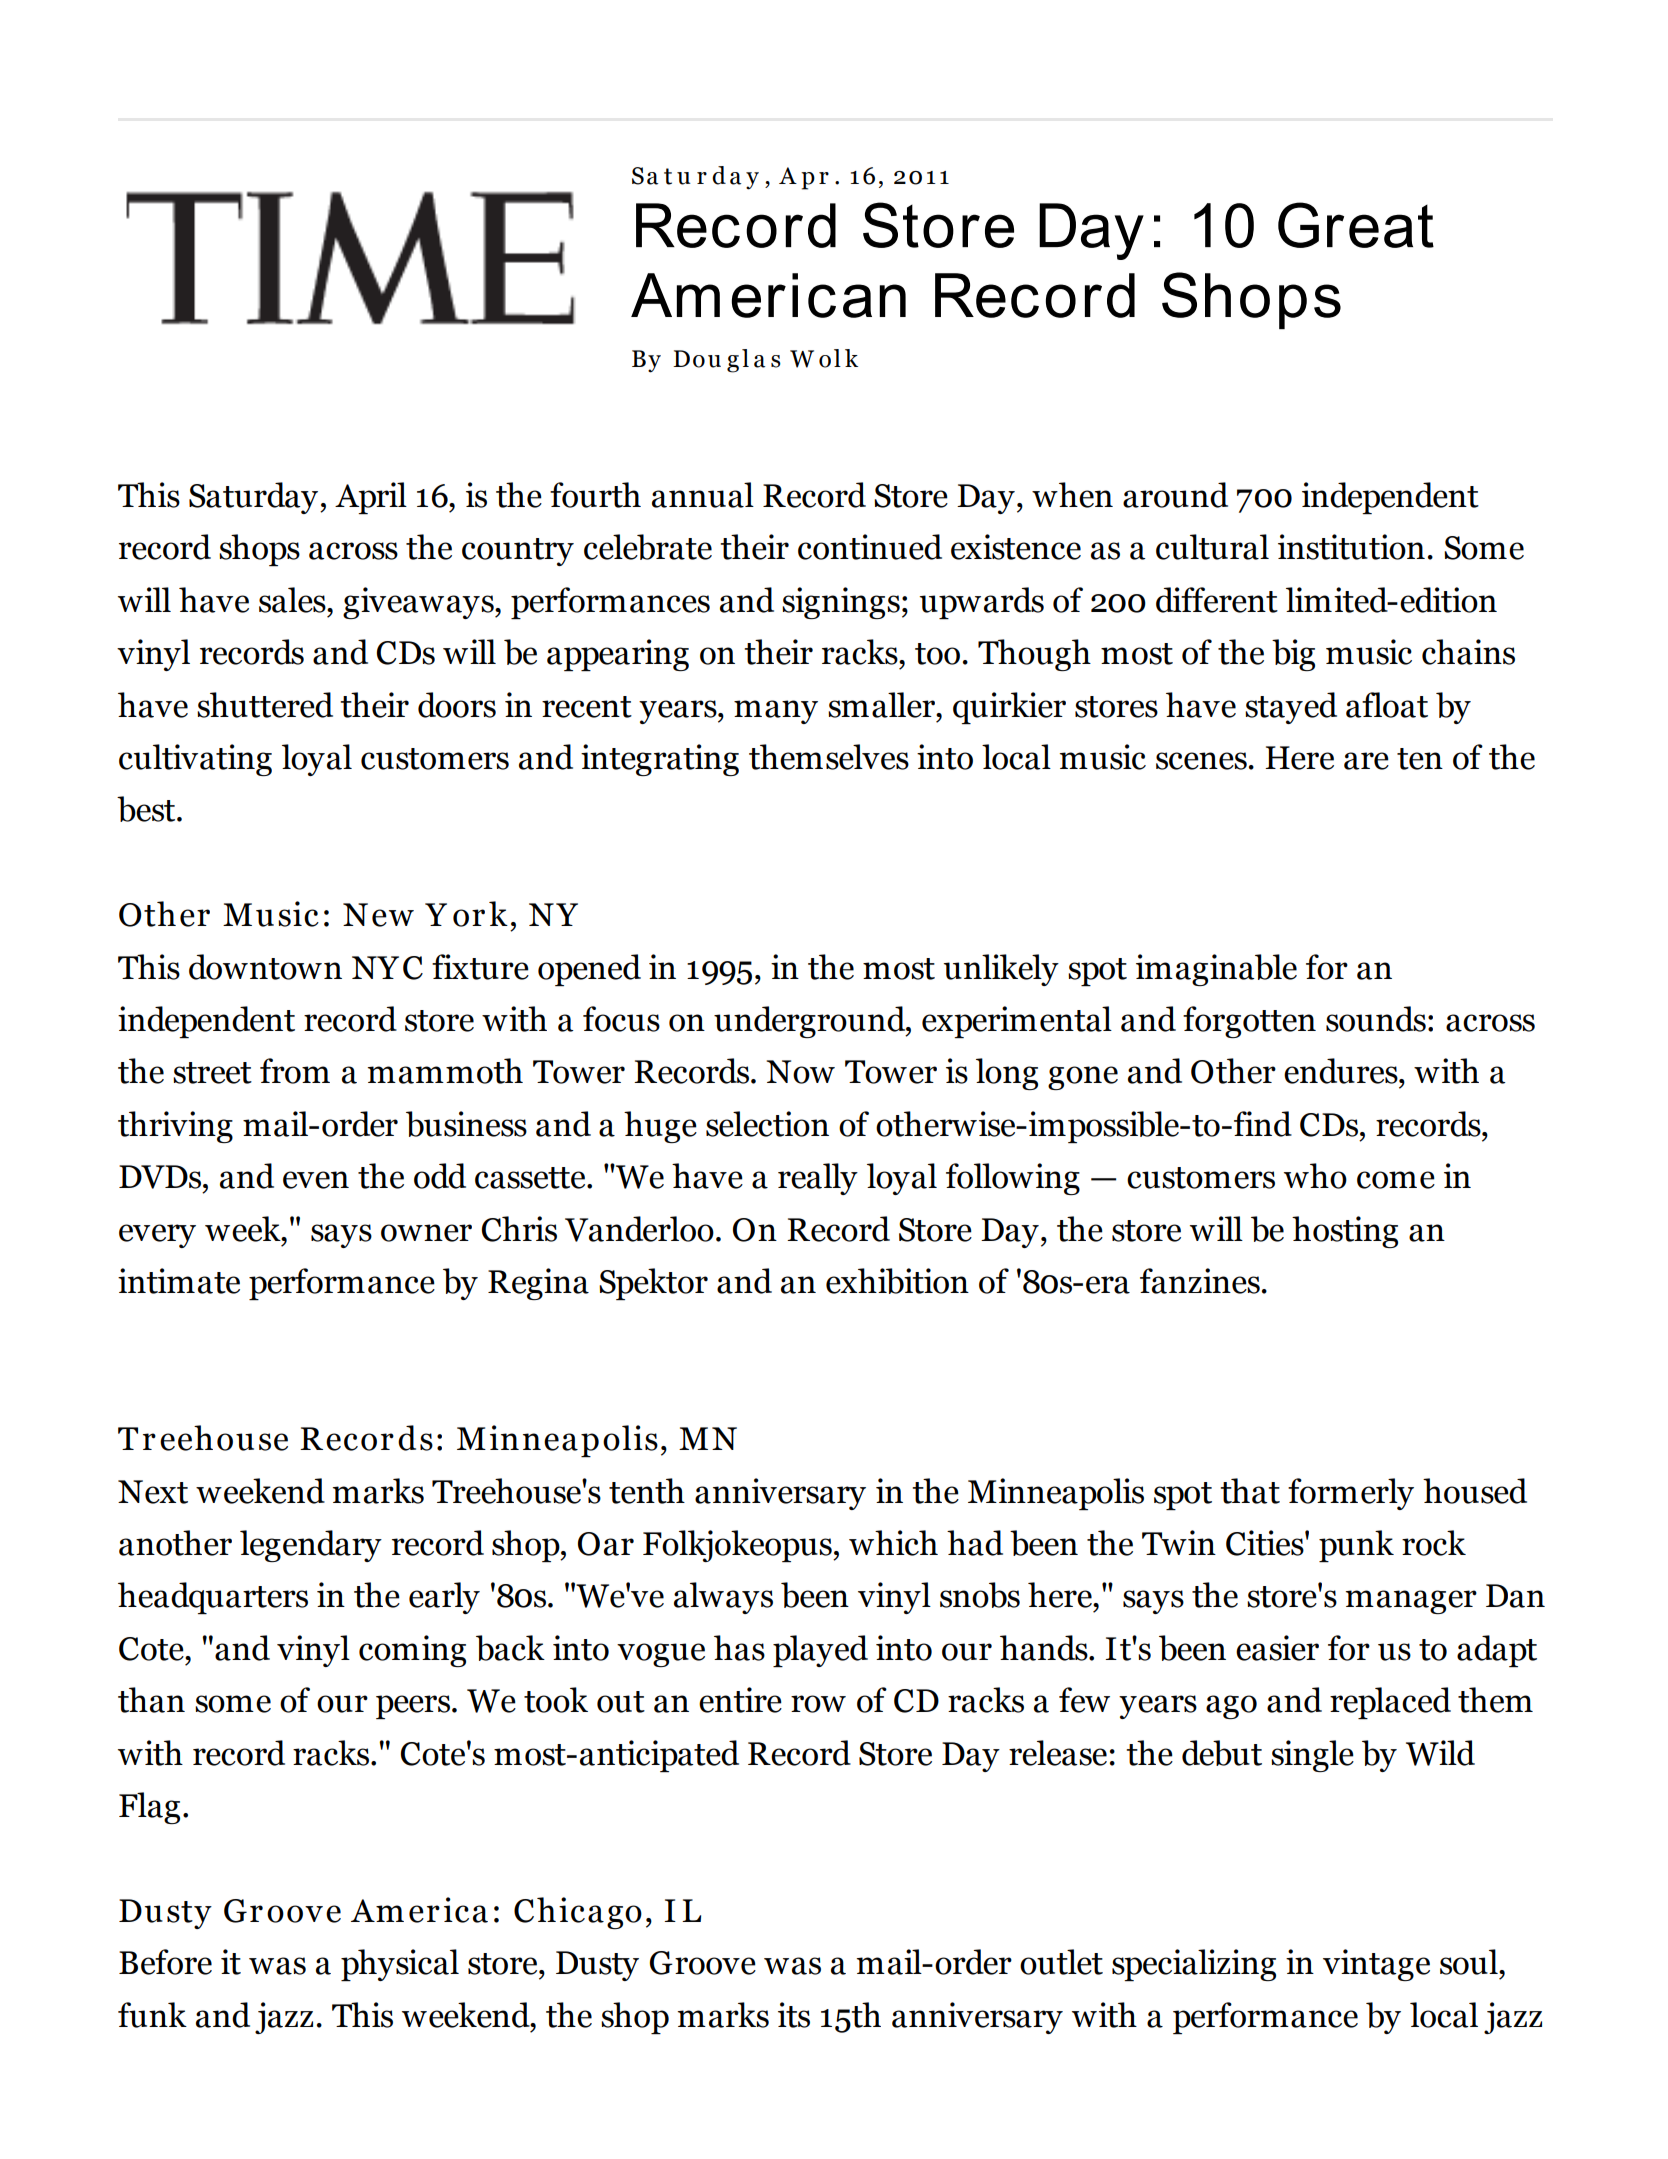 This screenshot has height=2159, width=1668. I want to click on physical, so click(400, 1965).
